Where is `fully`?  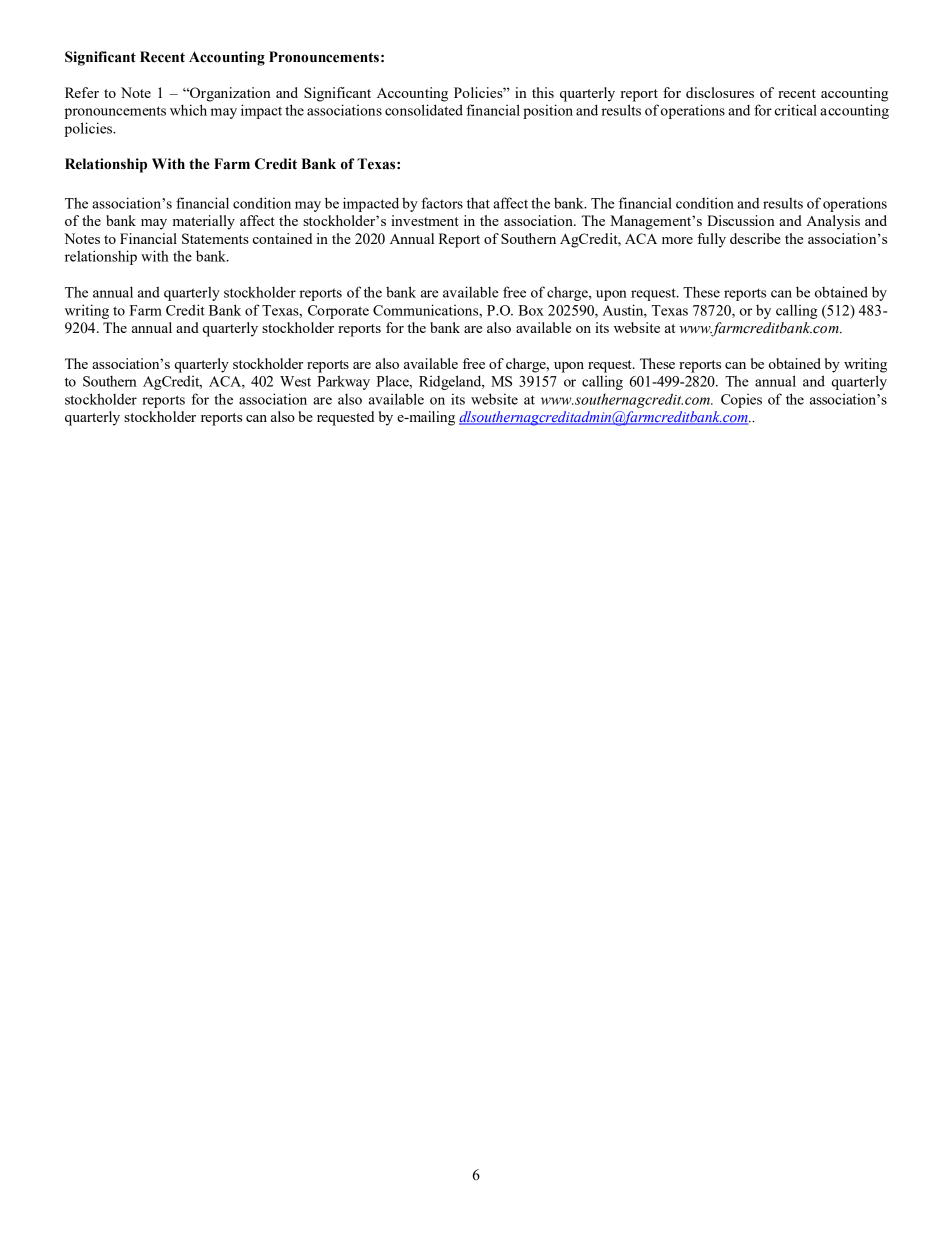 fully is located at coordinates (711, 240).
